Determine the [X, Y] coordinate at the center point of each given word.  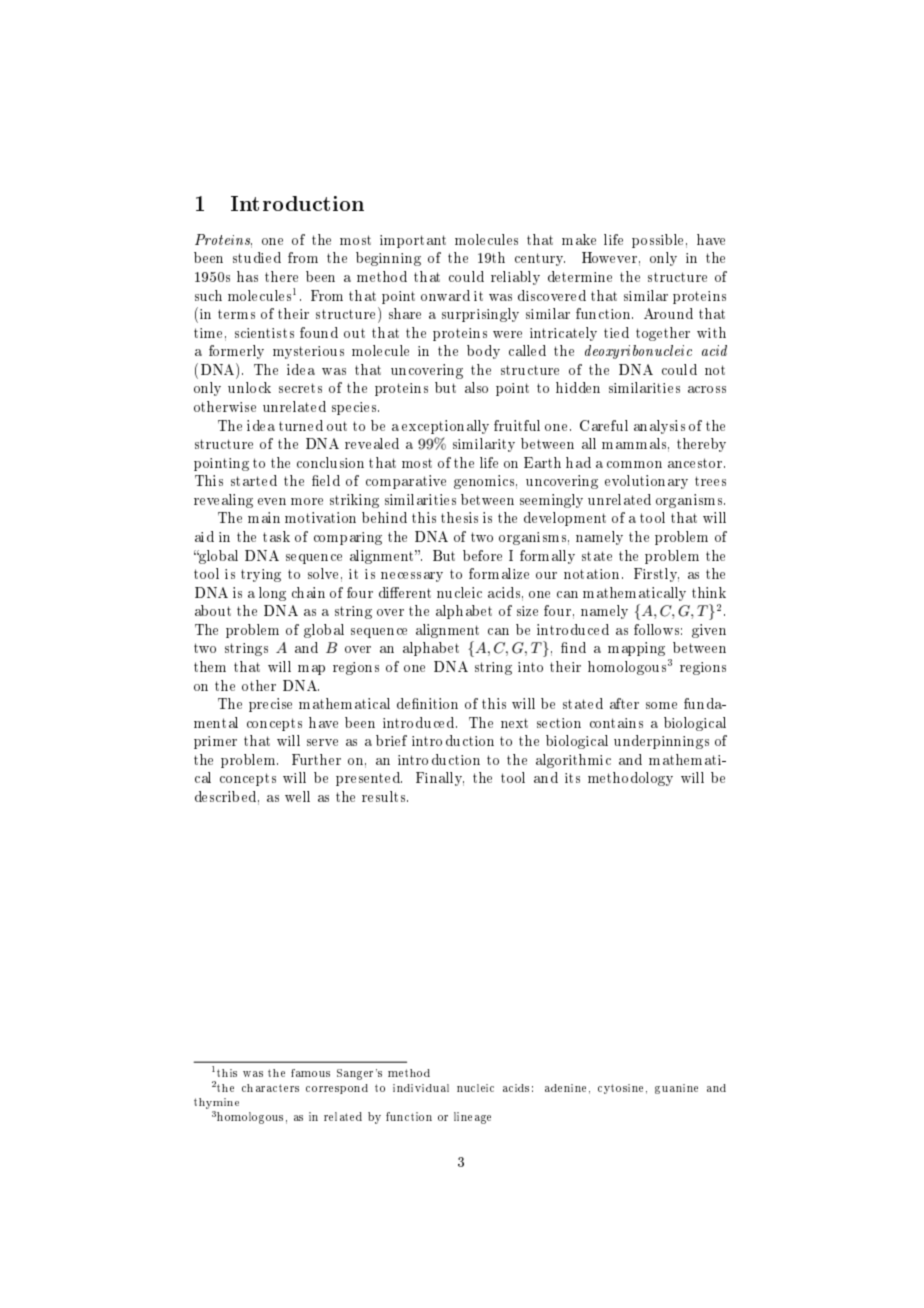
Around [668, 313]
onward [445, 295]
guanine [676, 1089]
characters [270, 1088]
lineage [472, 1118]
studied [257, 257]
